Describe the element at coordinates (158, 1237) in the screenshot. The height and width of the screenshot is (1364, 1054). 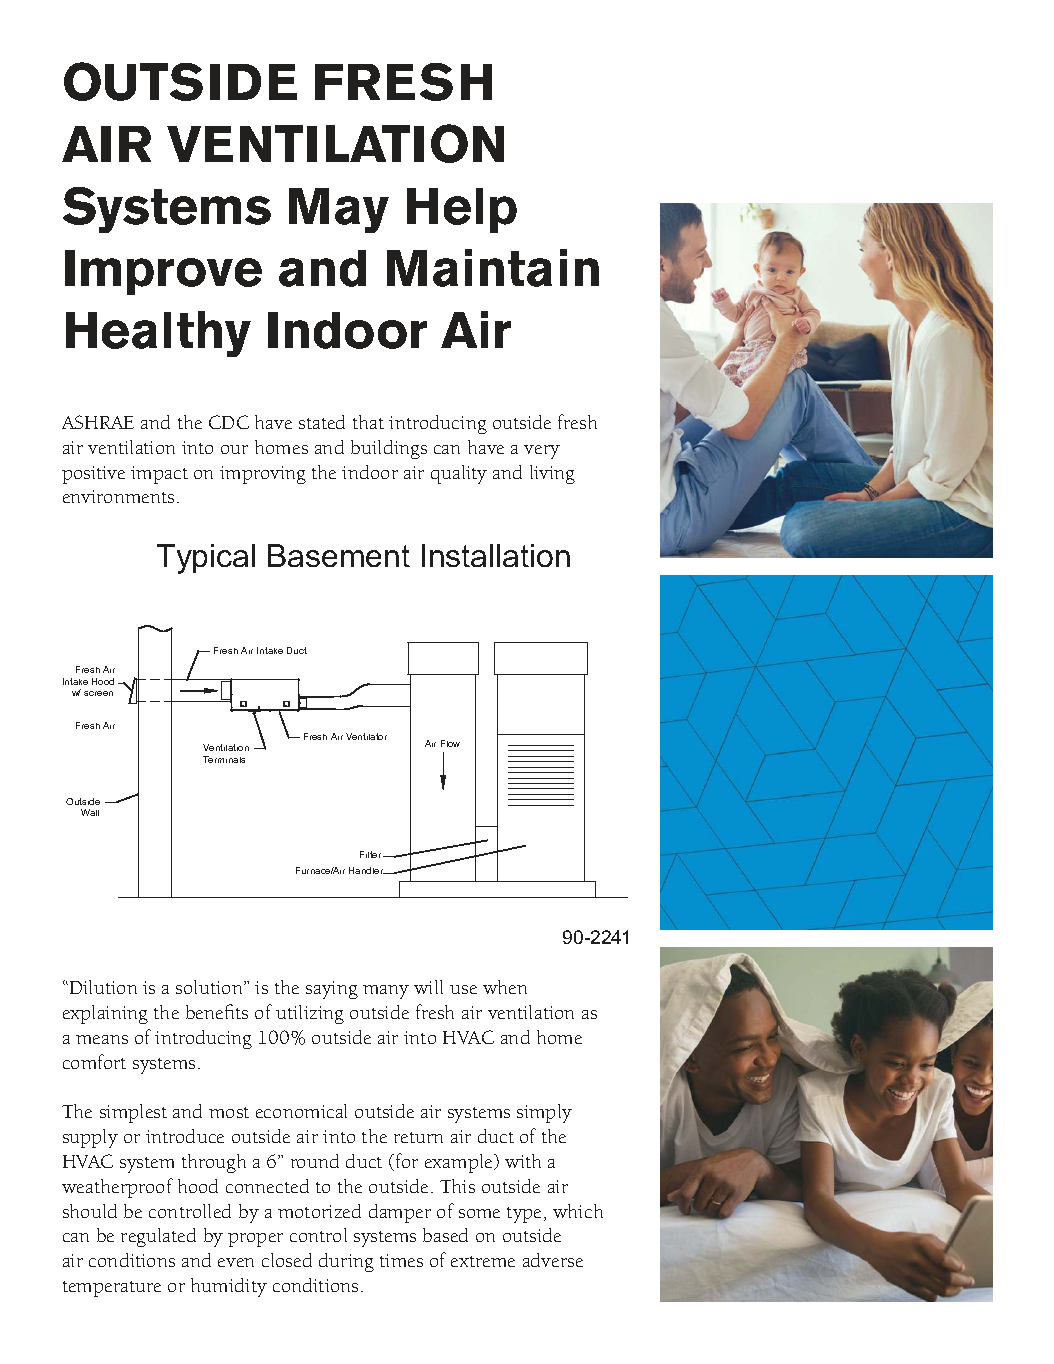
I see `regulated` at that location.
